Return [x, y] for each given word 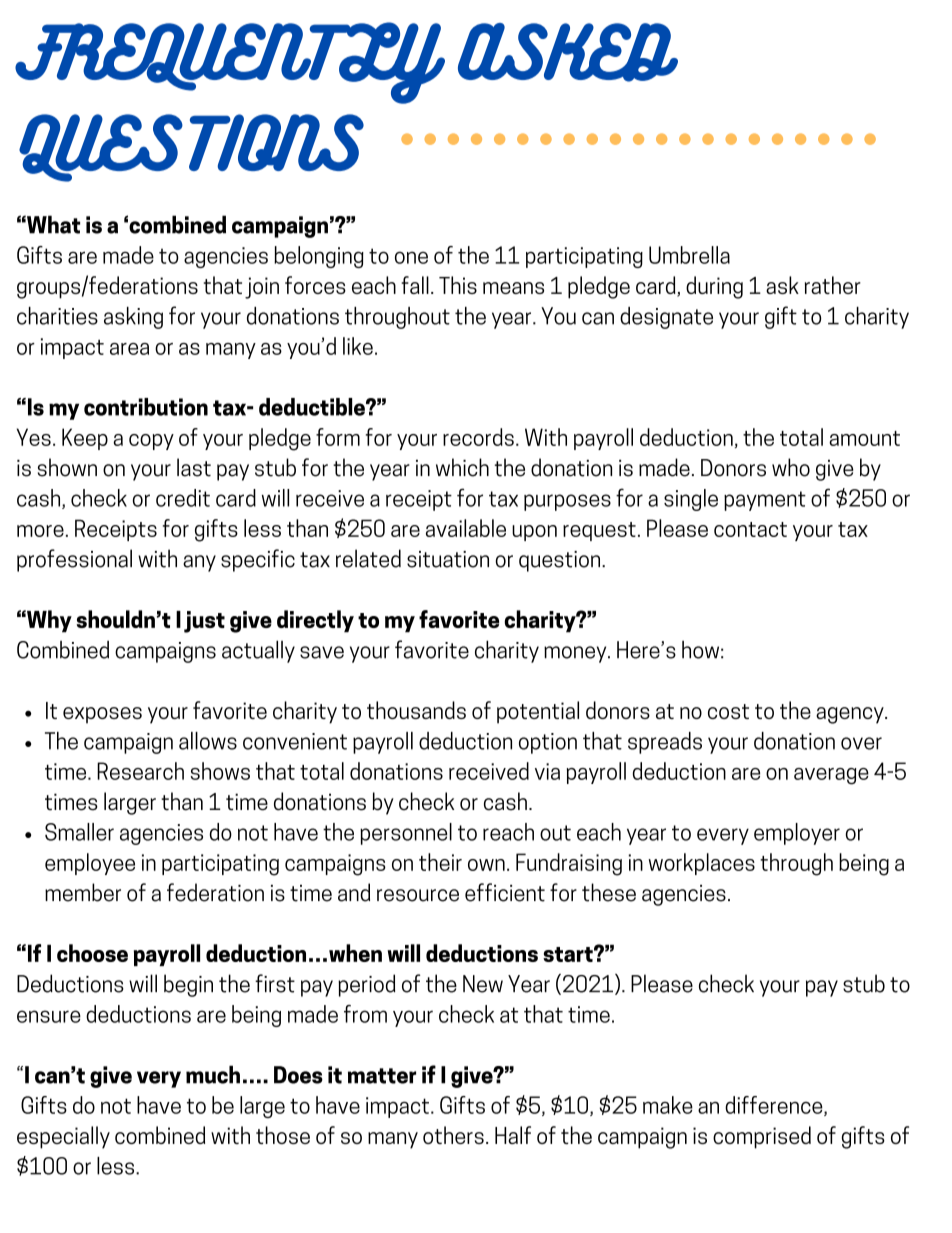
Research [140, 771]
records [478, 437]
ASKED [568, 52]
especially [63, 1137]
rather [833, 285]
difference [775, 1106]
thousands [416, 710]
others [453, 1135]
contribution [146, 407]
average [831, 776]
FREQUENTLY [230, 63]
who [791, 467]
